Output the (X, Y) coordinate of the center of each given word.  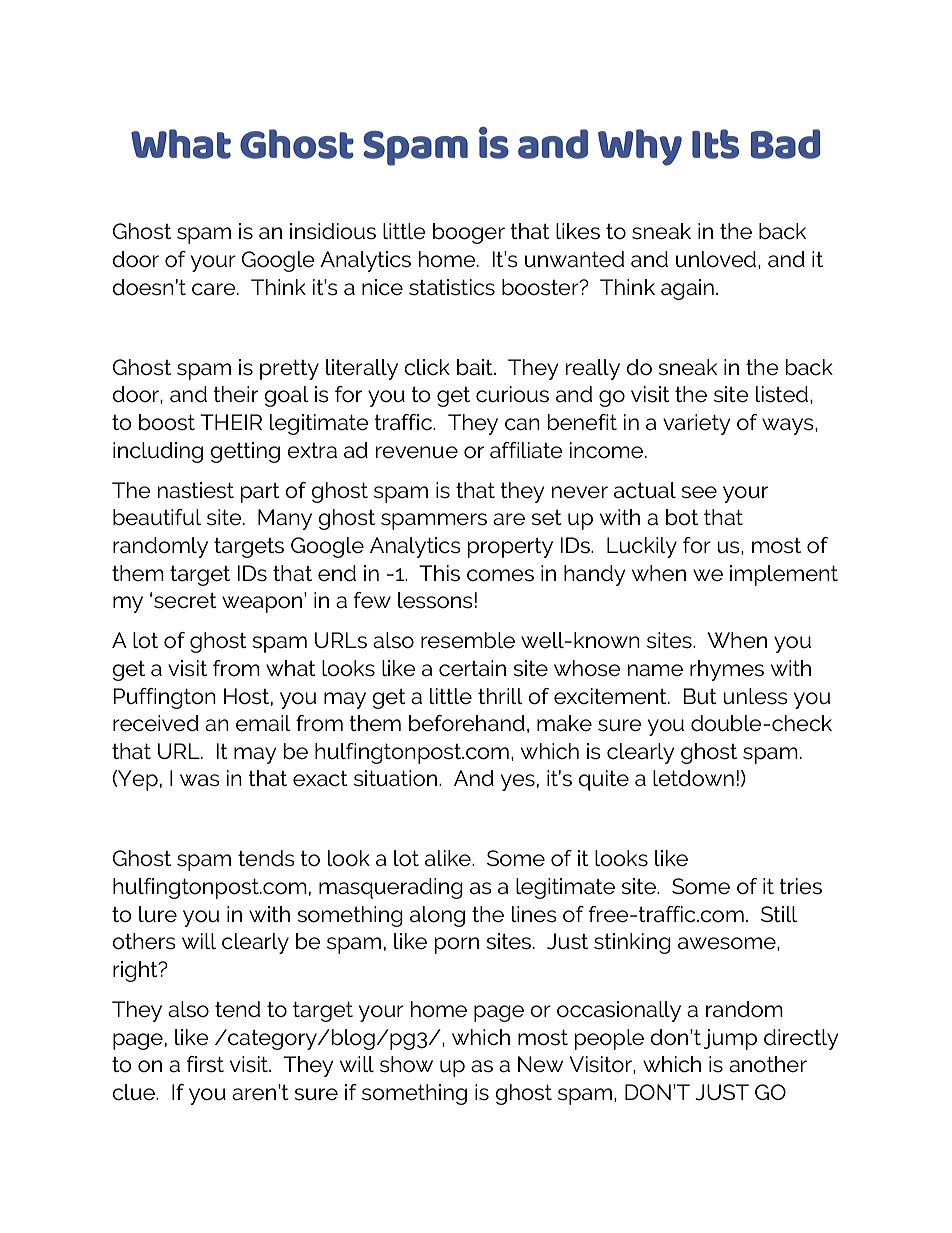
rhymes (727, 670)
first (205, 1064)
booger (469, 233)
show (406, 1064)
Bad (785, 144)
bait (476, 367)
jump (730, 1039)
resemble (468, 640)
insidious (333, 231)
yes (518, 782)
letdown (693, 778)
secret (185, 601)
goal (286, 396)
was (200, 780)
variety (696, 424)
